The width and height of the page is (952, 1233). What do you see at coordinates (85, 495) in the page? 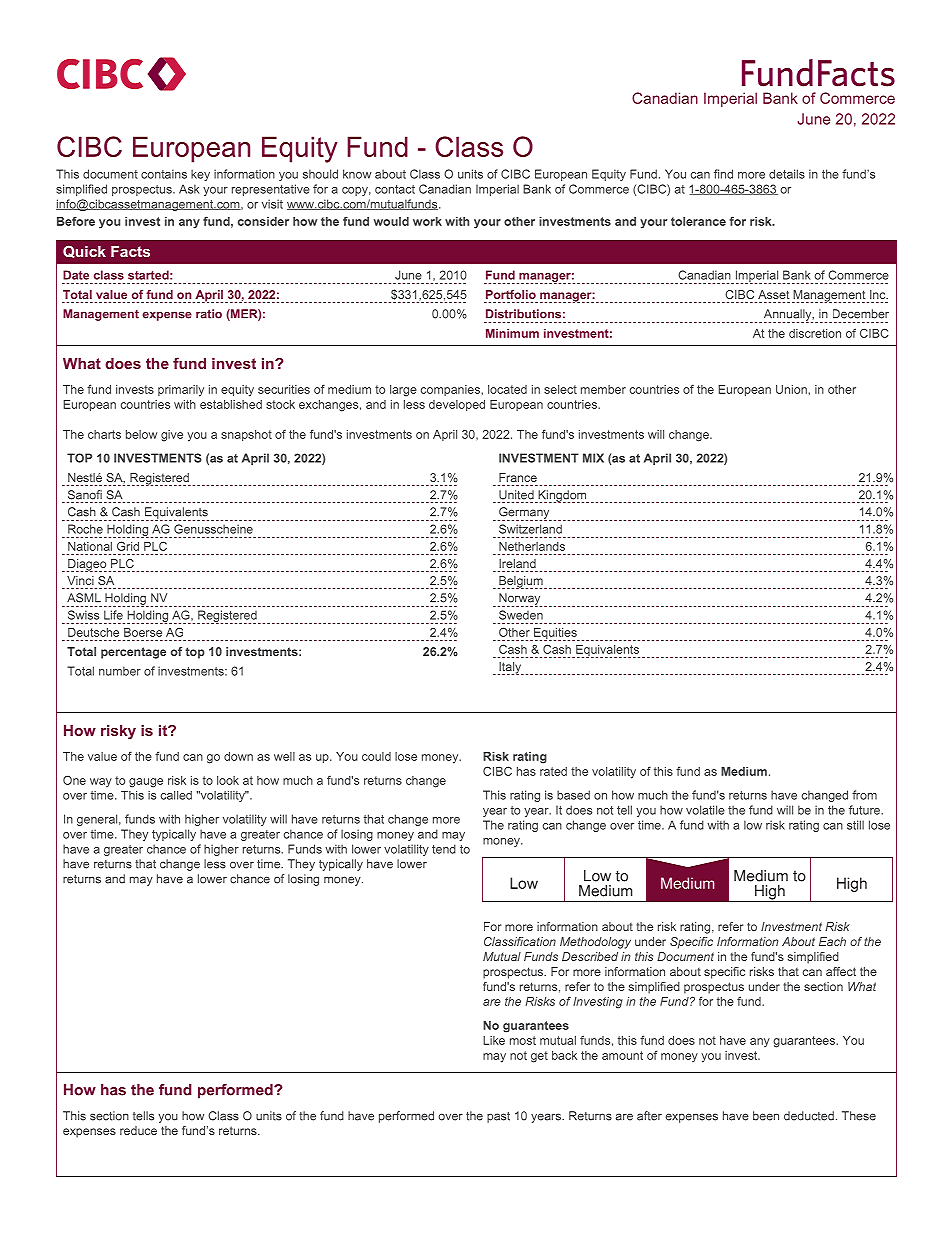
I see `Sanofi` at bounding box center [85, 495].
